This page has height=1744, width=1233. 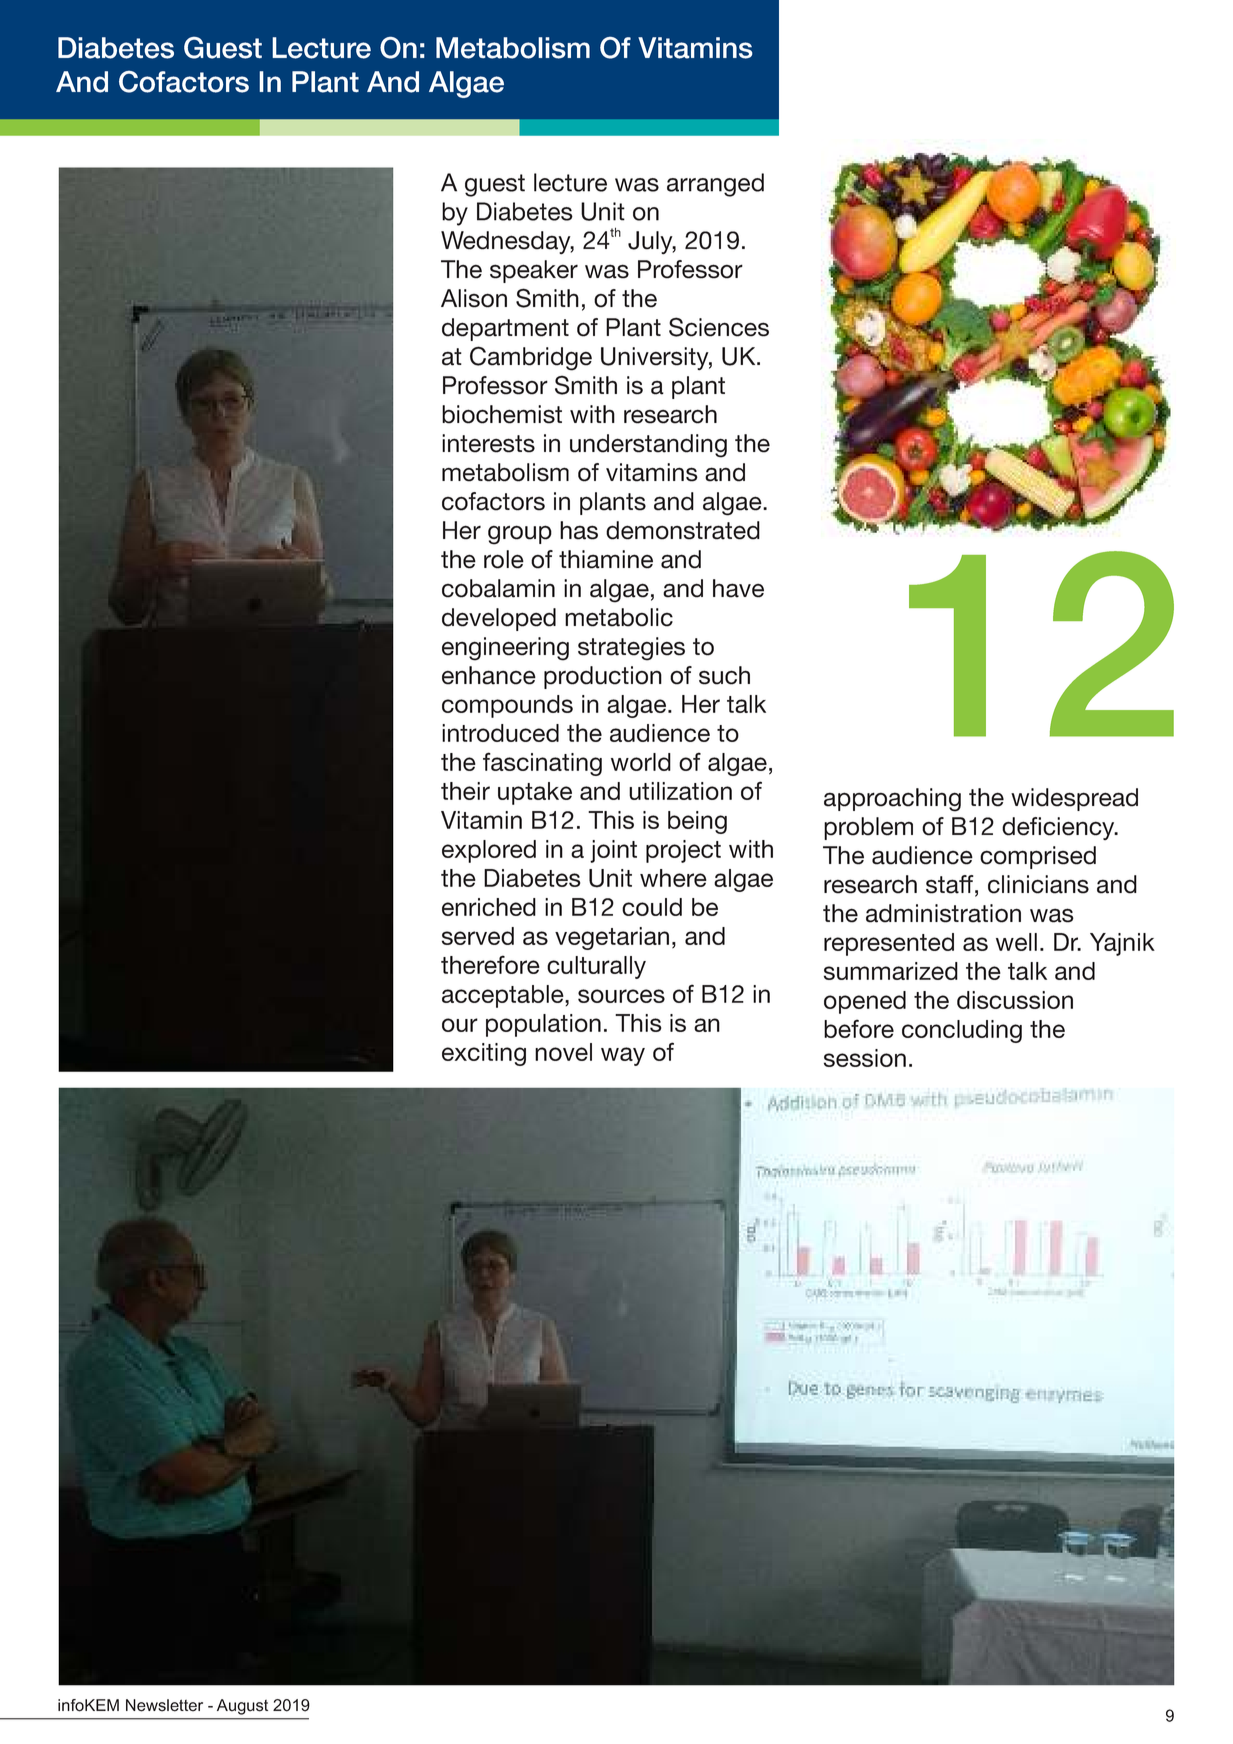 I want to click on Alison, so click(x=474, y=298).
